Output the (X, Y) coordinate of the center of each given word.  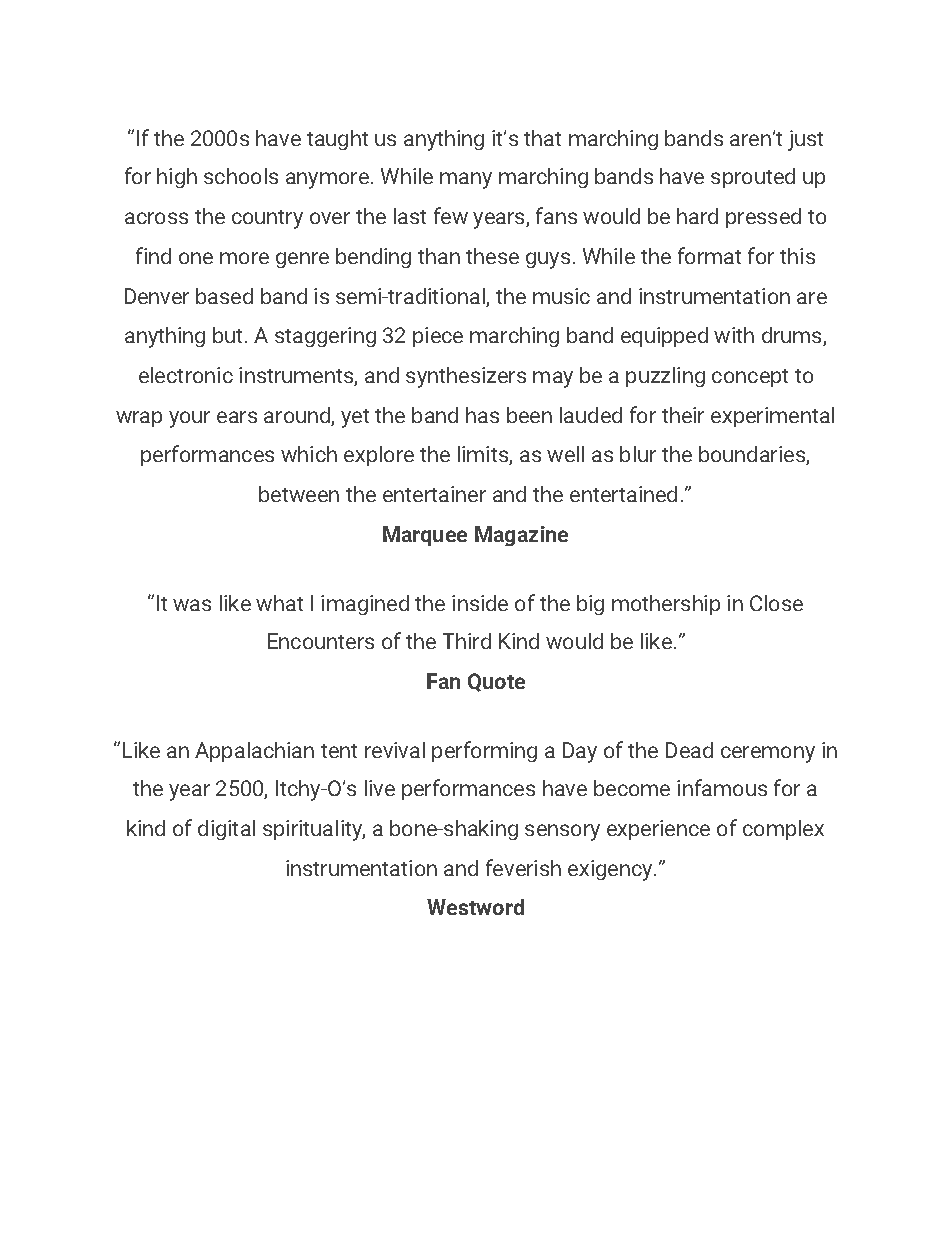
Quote (496, 682)
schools (241, 176)
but (227, 335)
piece (438, 337)
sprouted (753, 178)
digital (226, 830)
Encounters (321, 641)
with (734, 335)
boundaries (753, 455)
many (466, 180)
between (299, 494)
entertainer (434, 494)
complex (783, 830)
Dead (689, 750)
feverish (523, 867)
